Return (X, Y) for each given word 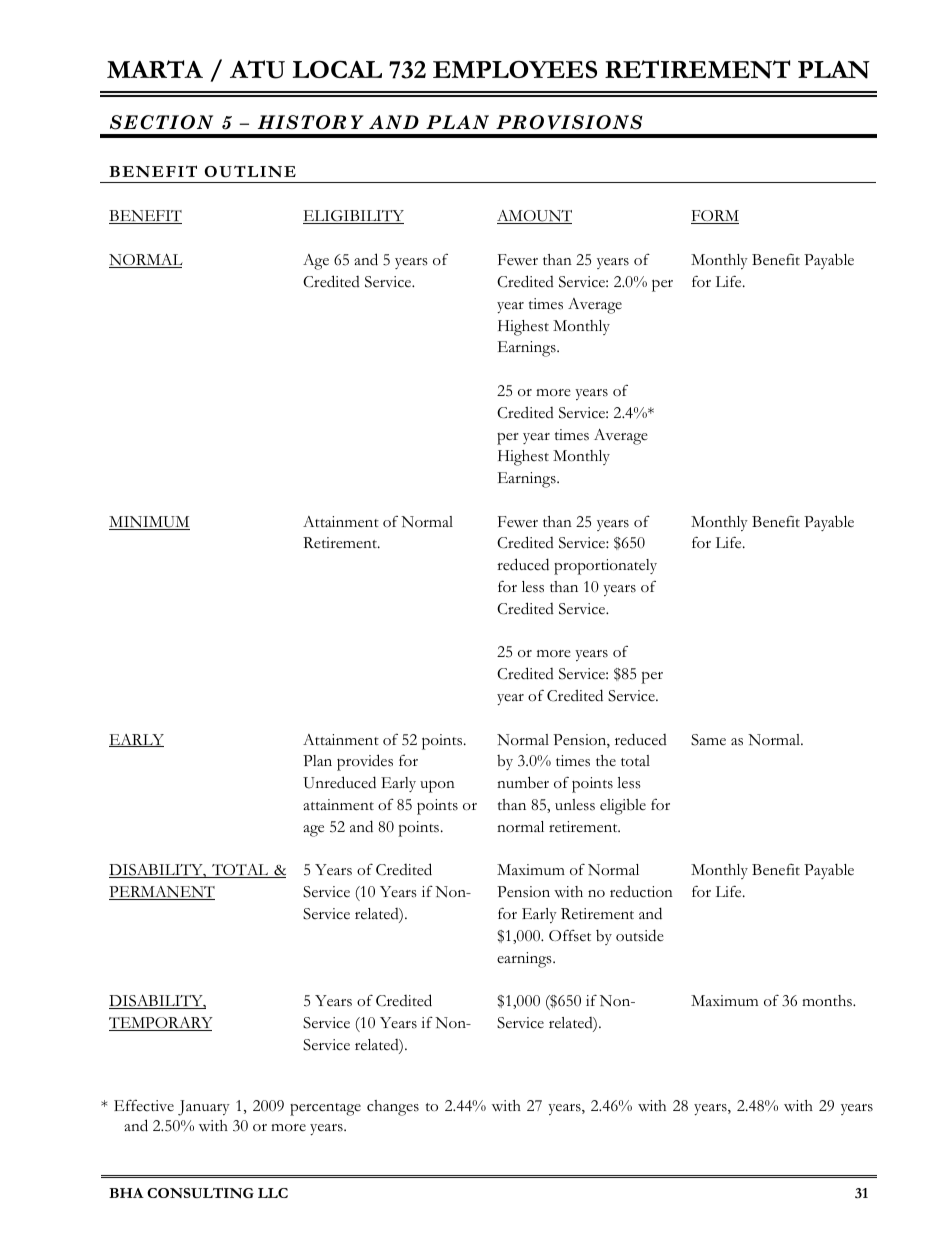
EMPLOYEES (515, 69)
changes (393, 1108)
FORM (715, 217)
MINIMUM (149, 523)
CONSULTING (200, 1193)
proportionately (605, 567)
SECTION (161, 122)
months (828, 1001)
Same (708, 740)
